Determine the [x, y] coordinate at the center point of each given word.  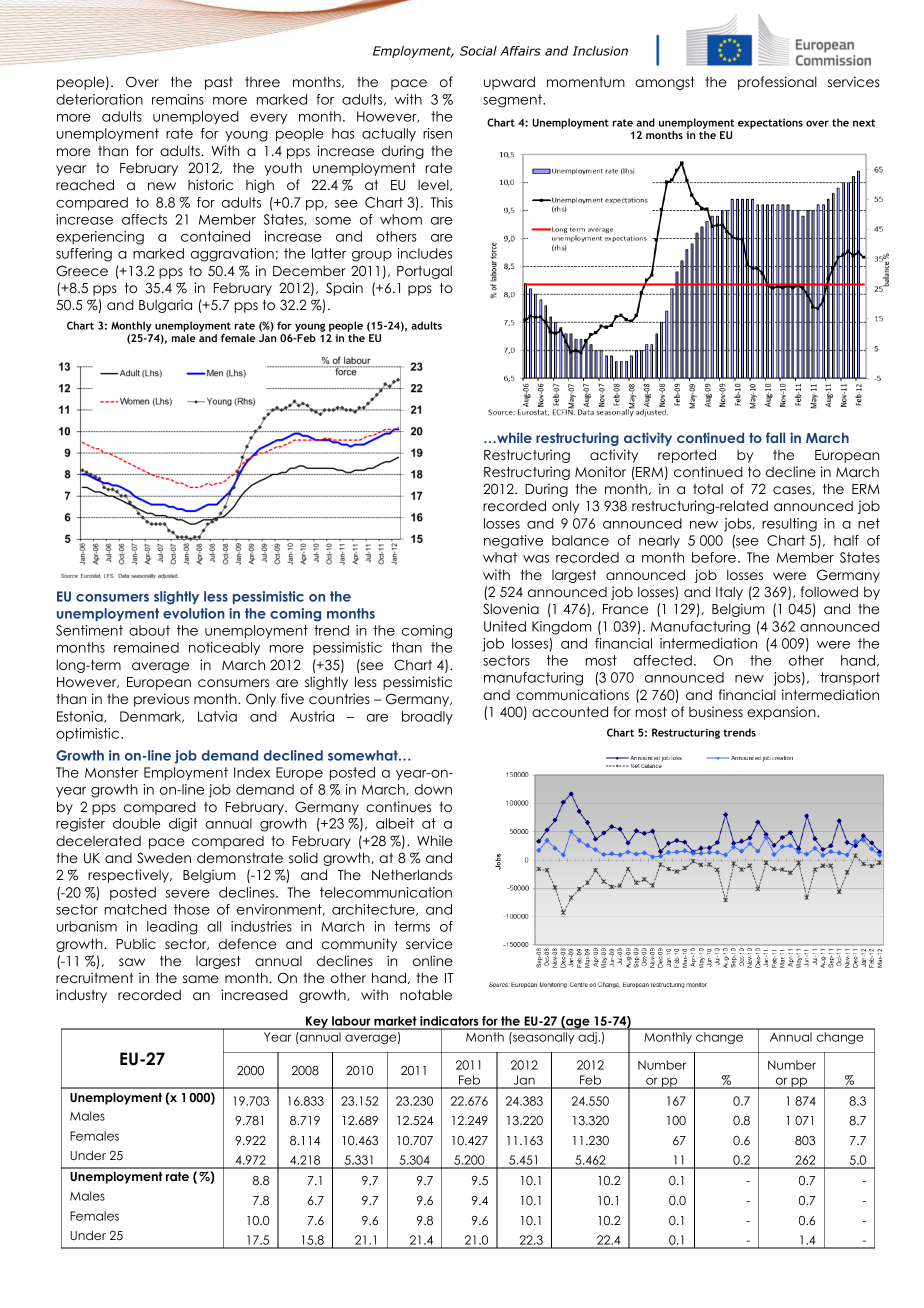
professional [777, 83]
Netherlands [412, 874]
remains [178, 99]
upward [509, 83]
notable [426, 994]
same [201, 979]
